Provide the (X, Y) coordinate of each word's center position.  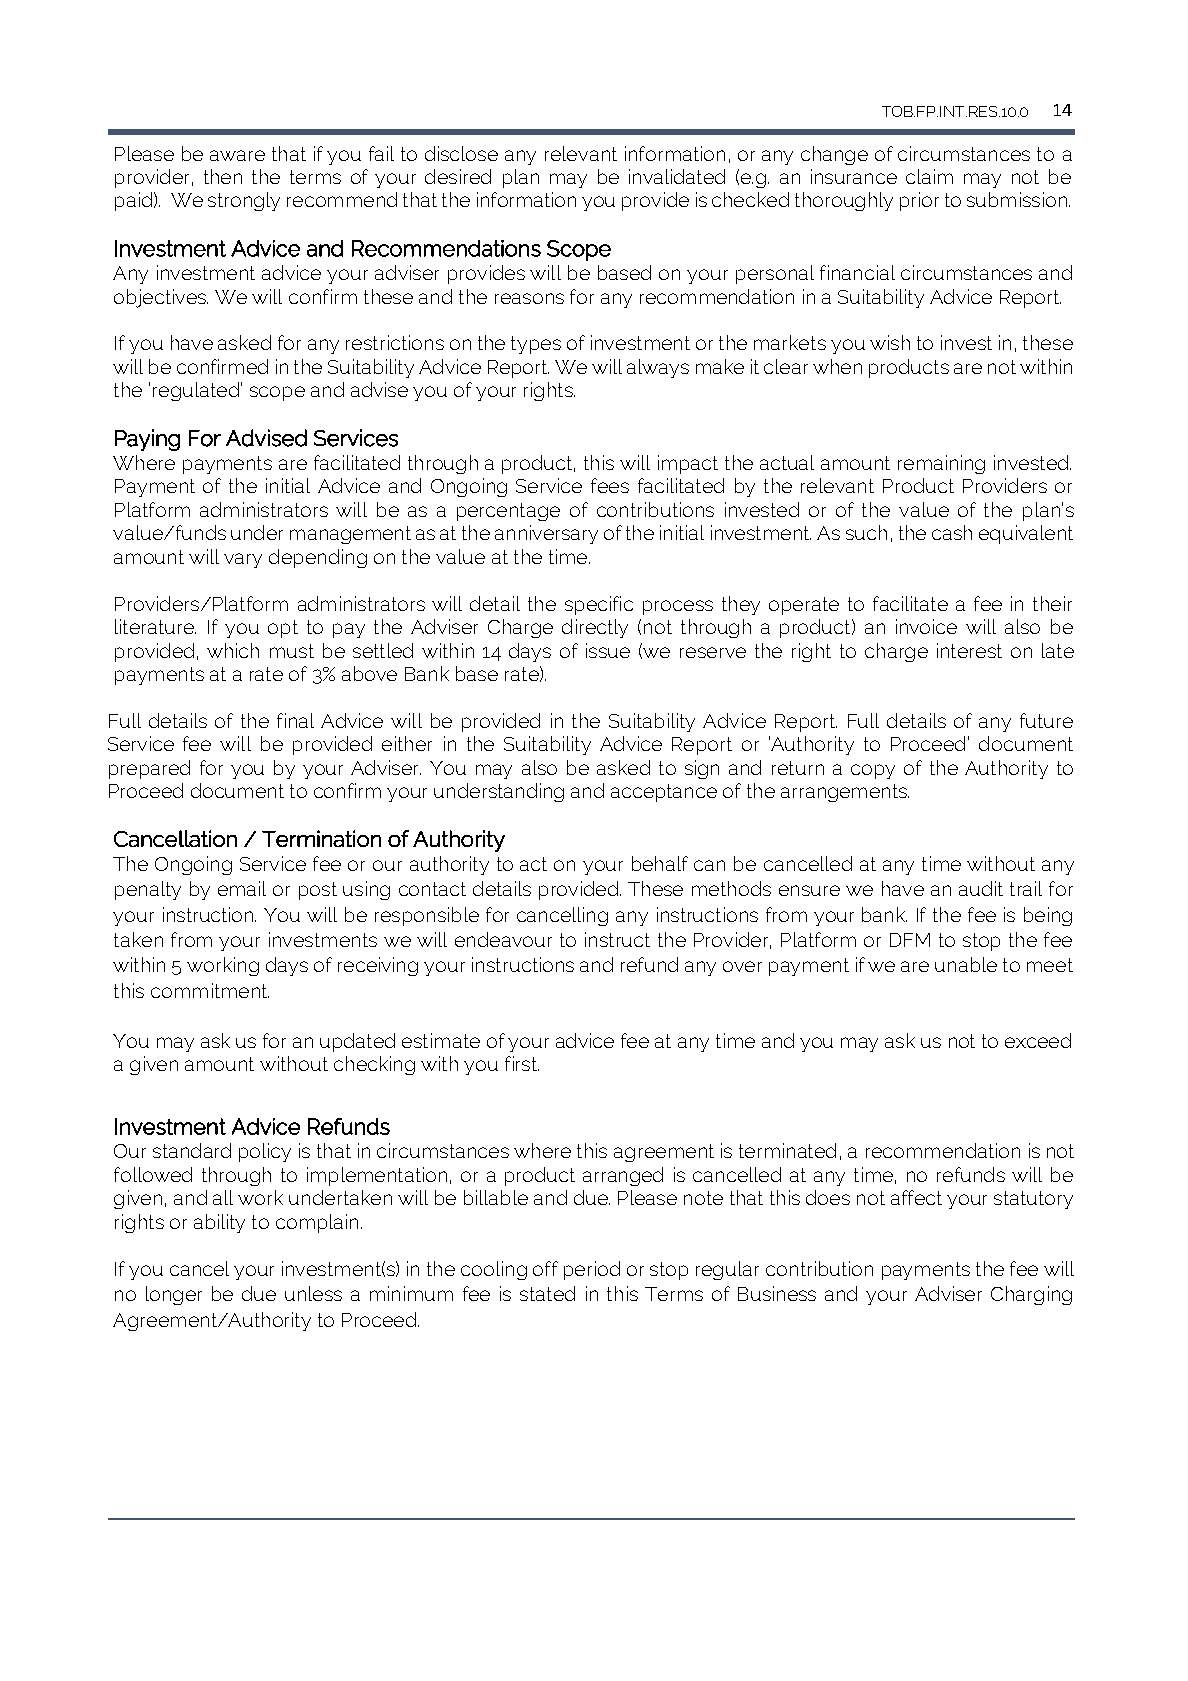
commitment (210, 990)
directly (595, 628)
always (658, 368)
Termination (321, 838)
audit (981, 888)
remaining (941, 464)
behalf (660, 863)
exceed (1038, 1040)
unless (313, 1293)
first (522, 1063)
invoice (926, 626)
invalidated (677, 176)
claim (929, 176)
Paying (147, 440)
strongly (244, 201)
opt (283, 629)
